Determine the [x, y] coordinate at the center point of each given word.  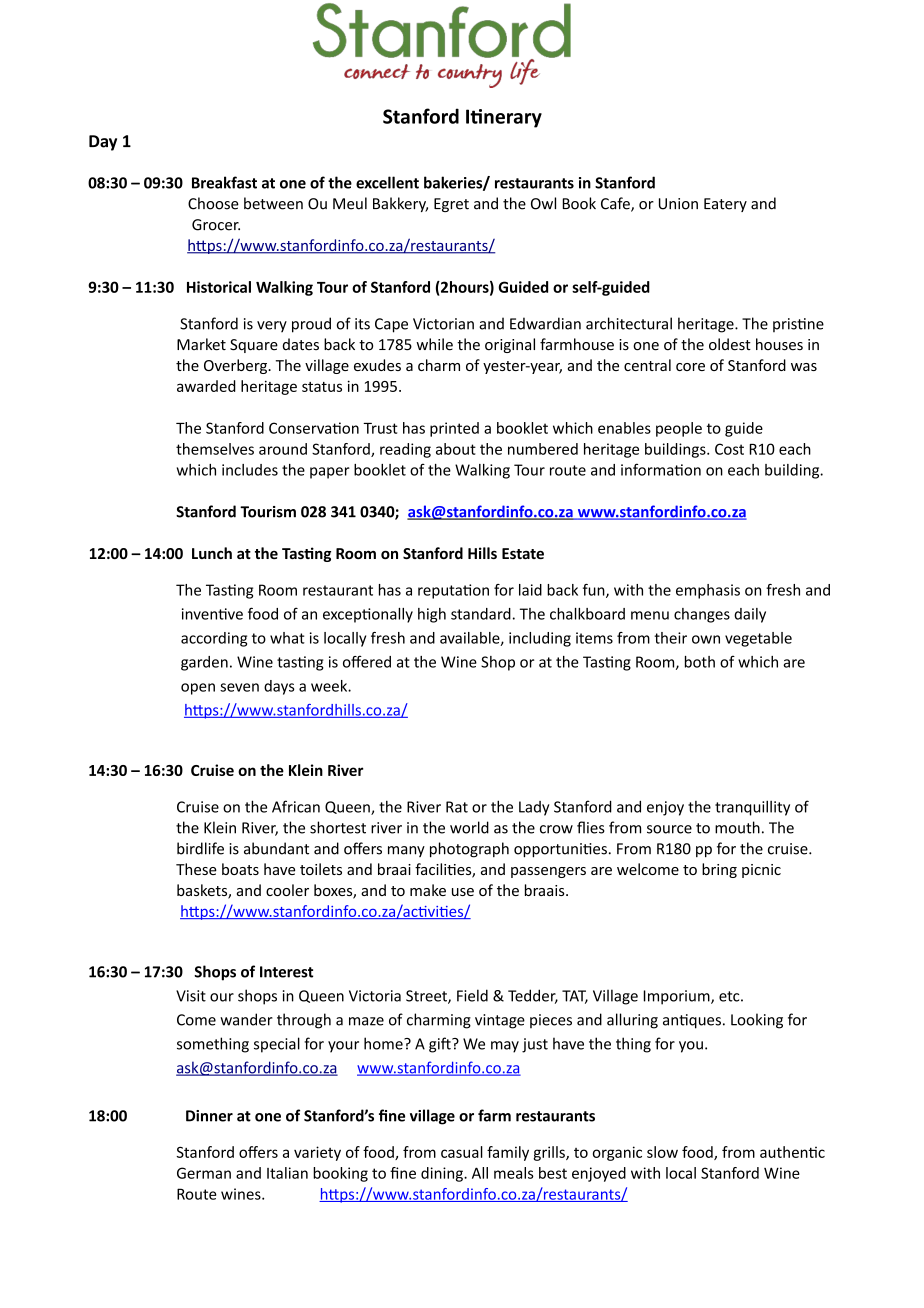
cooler [287, 890]
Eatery [725, 205]
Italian [287, 1173]
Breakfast [224, 182]
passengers [548, 872]
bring [719, 870]
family [508, 1153]
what [287, 638]
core [690, 367]
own [706, 639]
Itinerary [504, 118]
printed [454, 429]
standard [481, 614]
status [322, 387]
